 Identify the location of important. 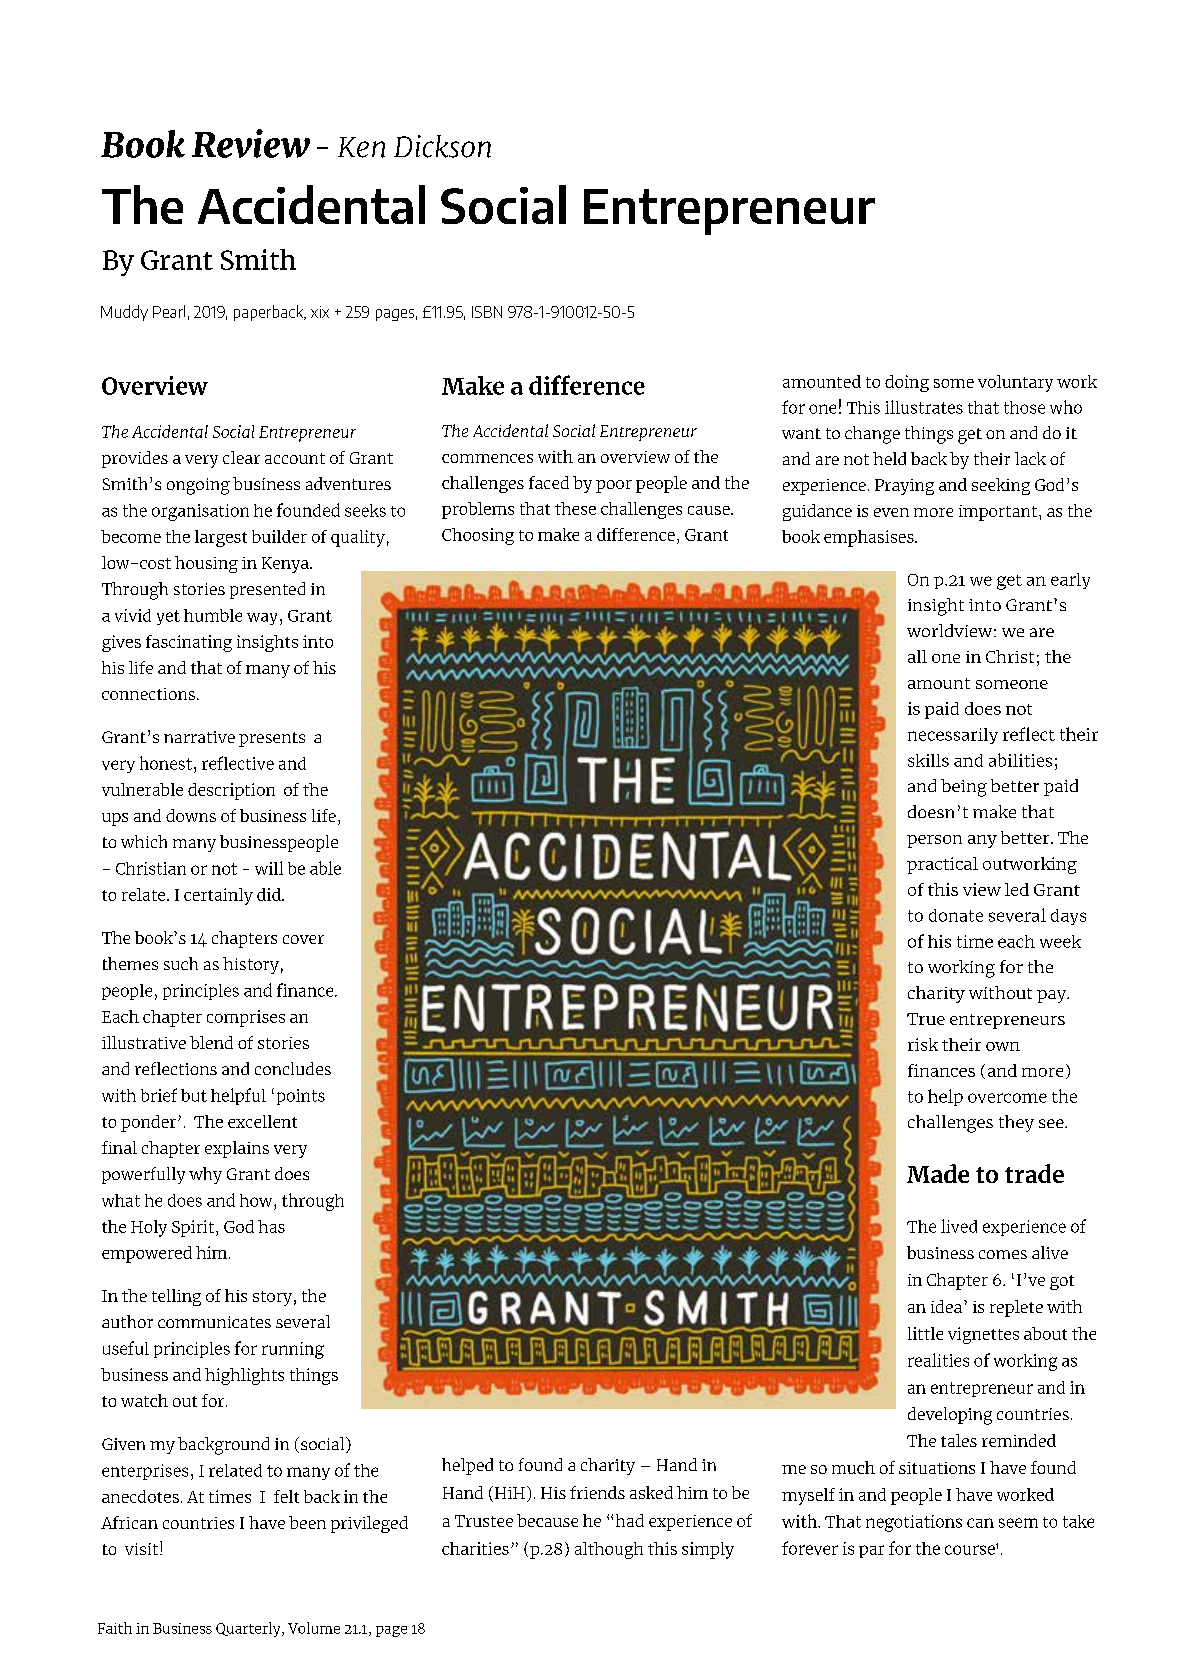
(999, 513).
